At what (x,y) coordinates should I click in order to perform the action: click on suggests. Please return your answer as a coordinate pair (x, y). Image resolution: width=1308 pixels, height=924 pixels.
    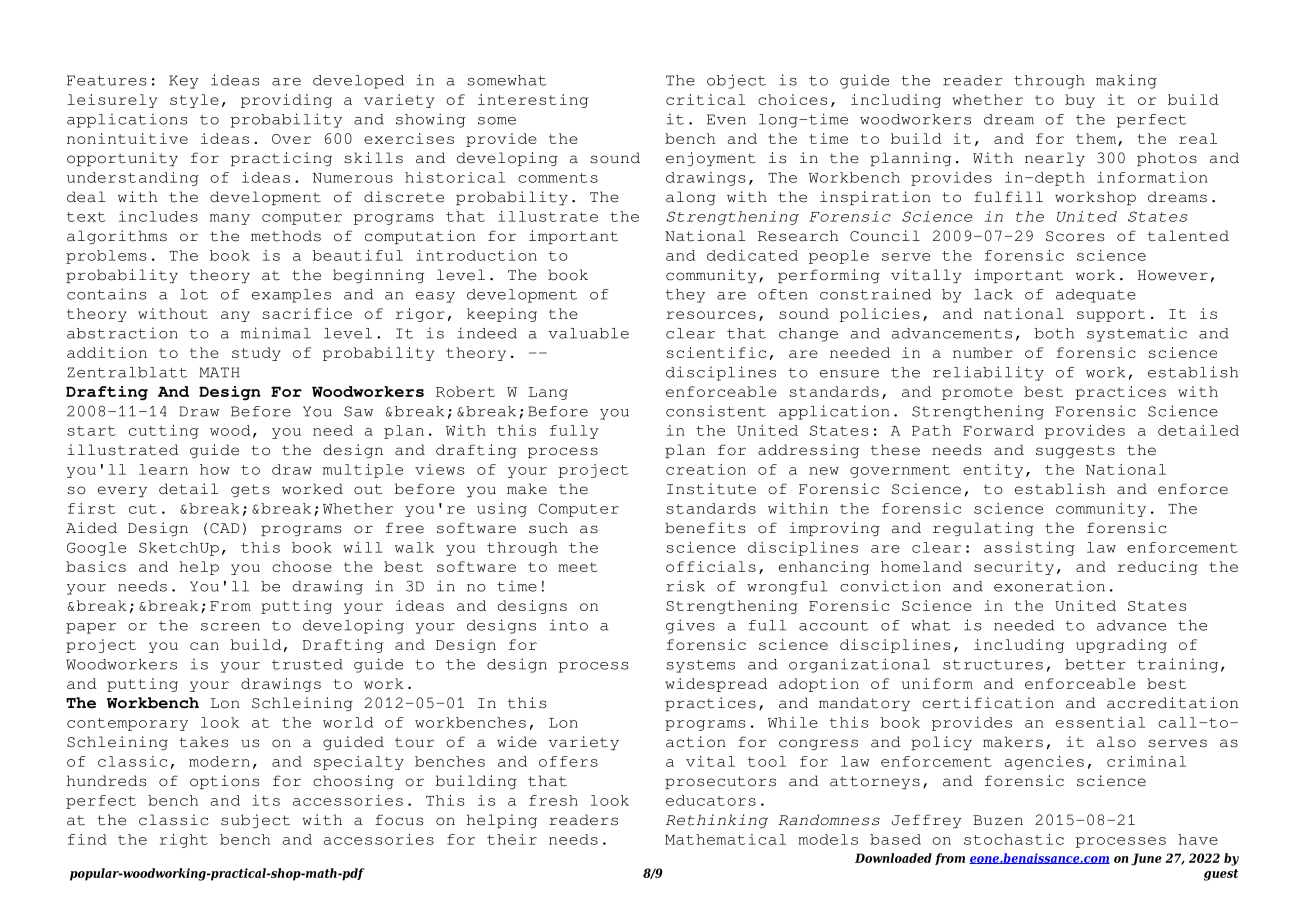
    Looking at the image, I should click on (1075, 451).
